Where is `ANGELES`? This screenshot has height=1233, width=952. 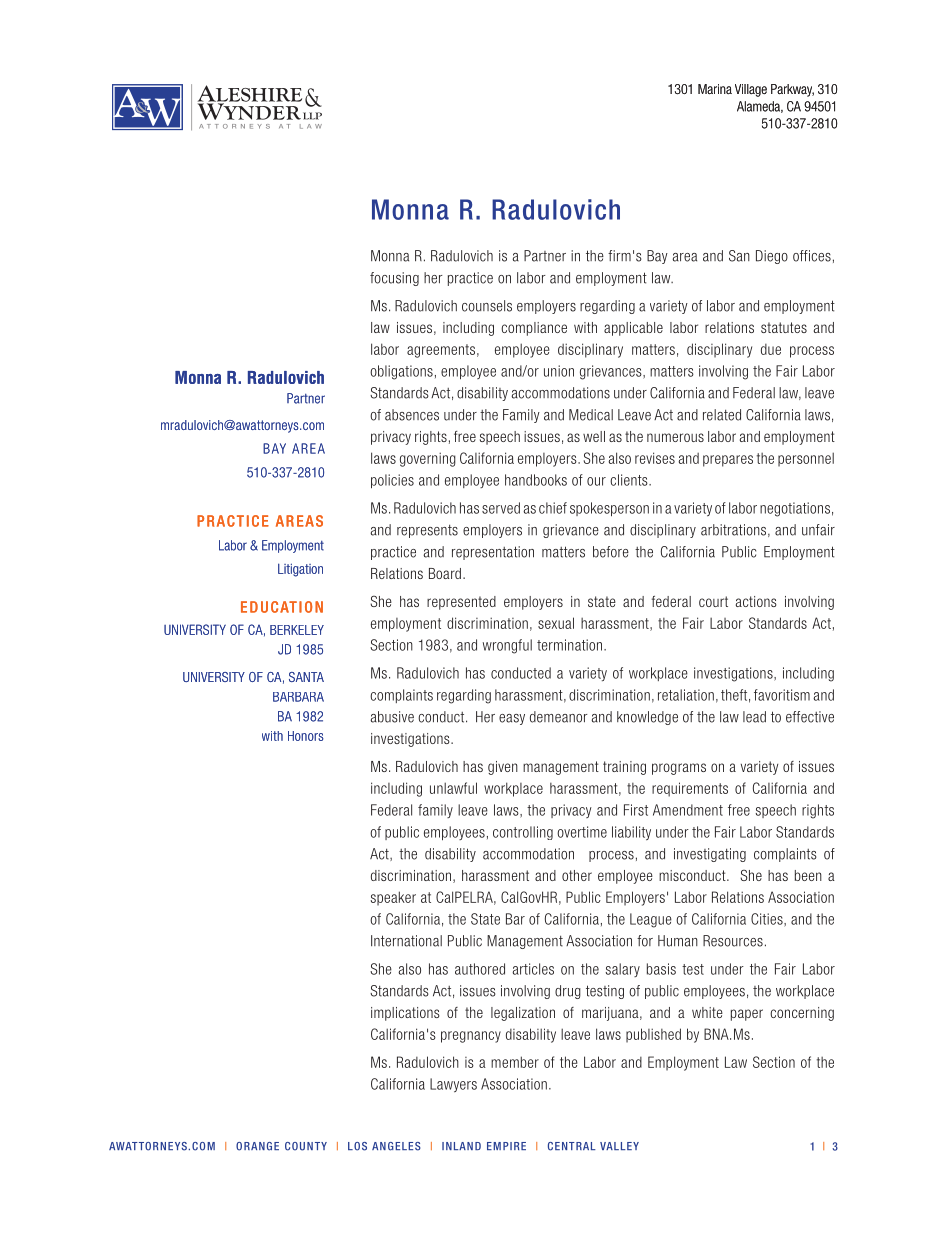 ANGELES is located at coordinates (396, 1146).
